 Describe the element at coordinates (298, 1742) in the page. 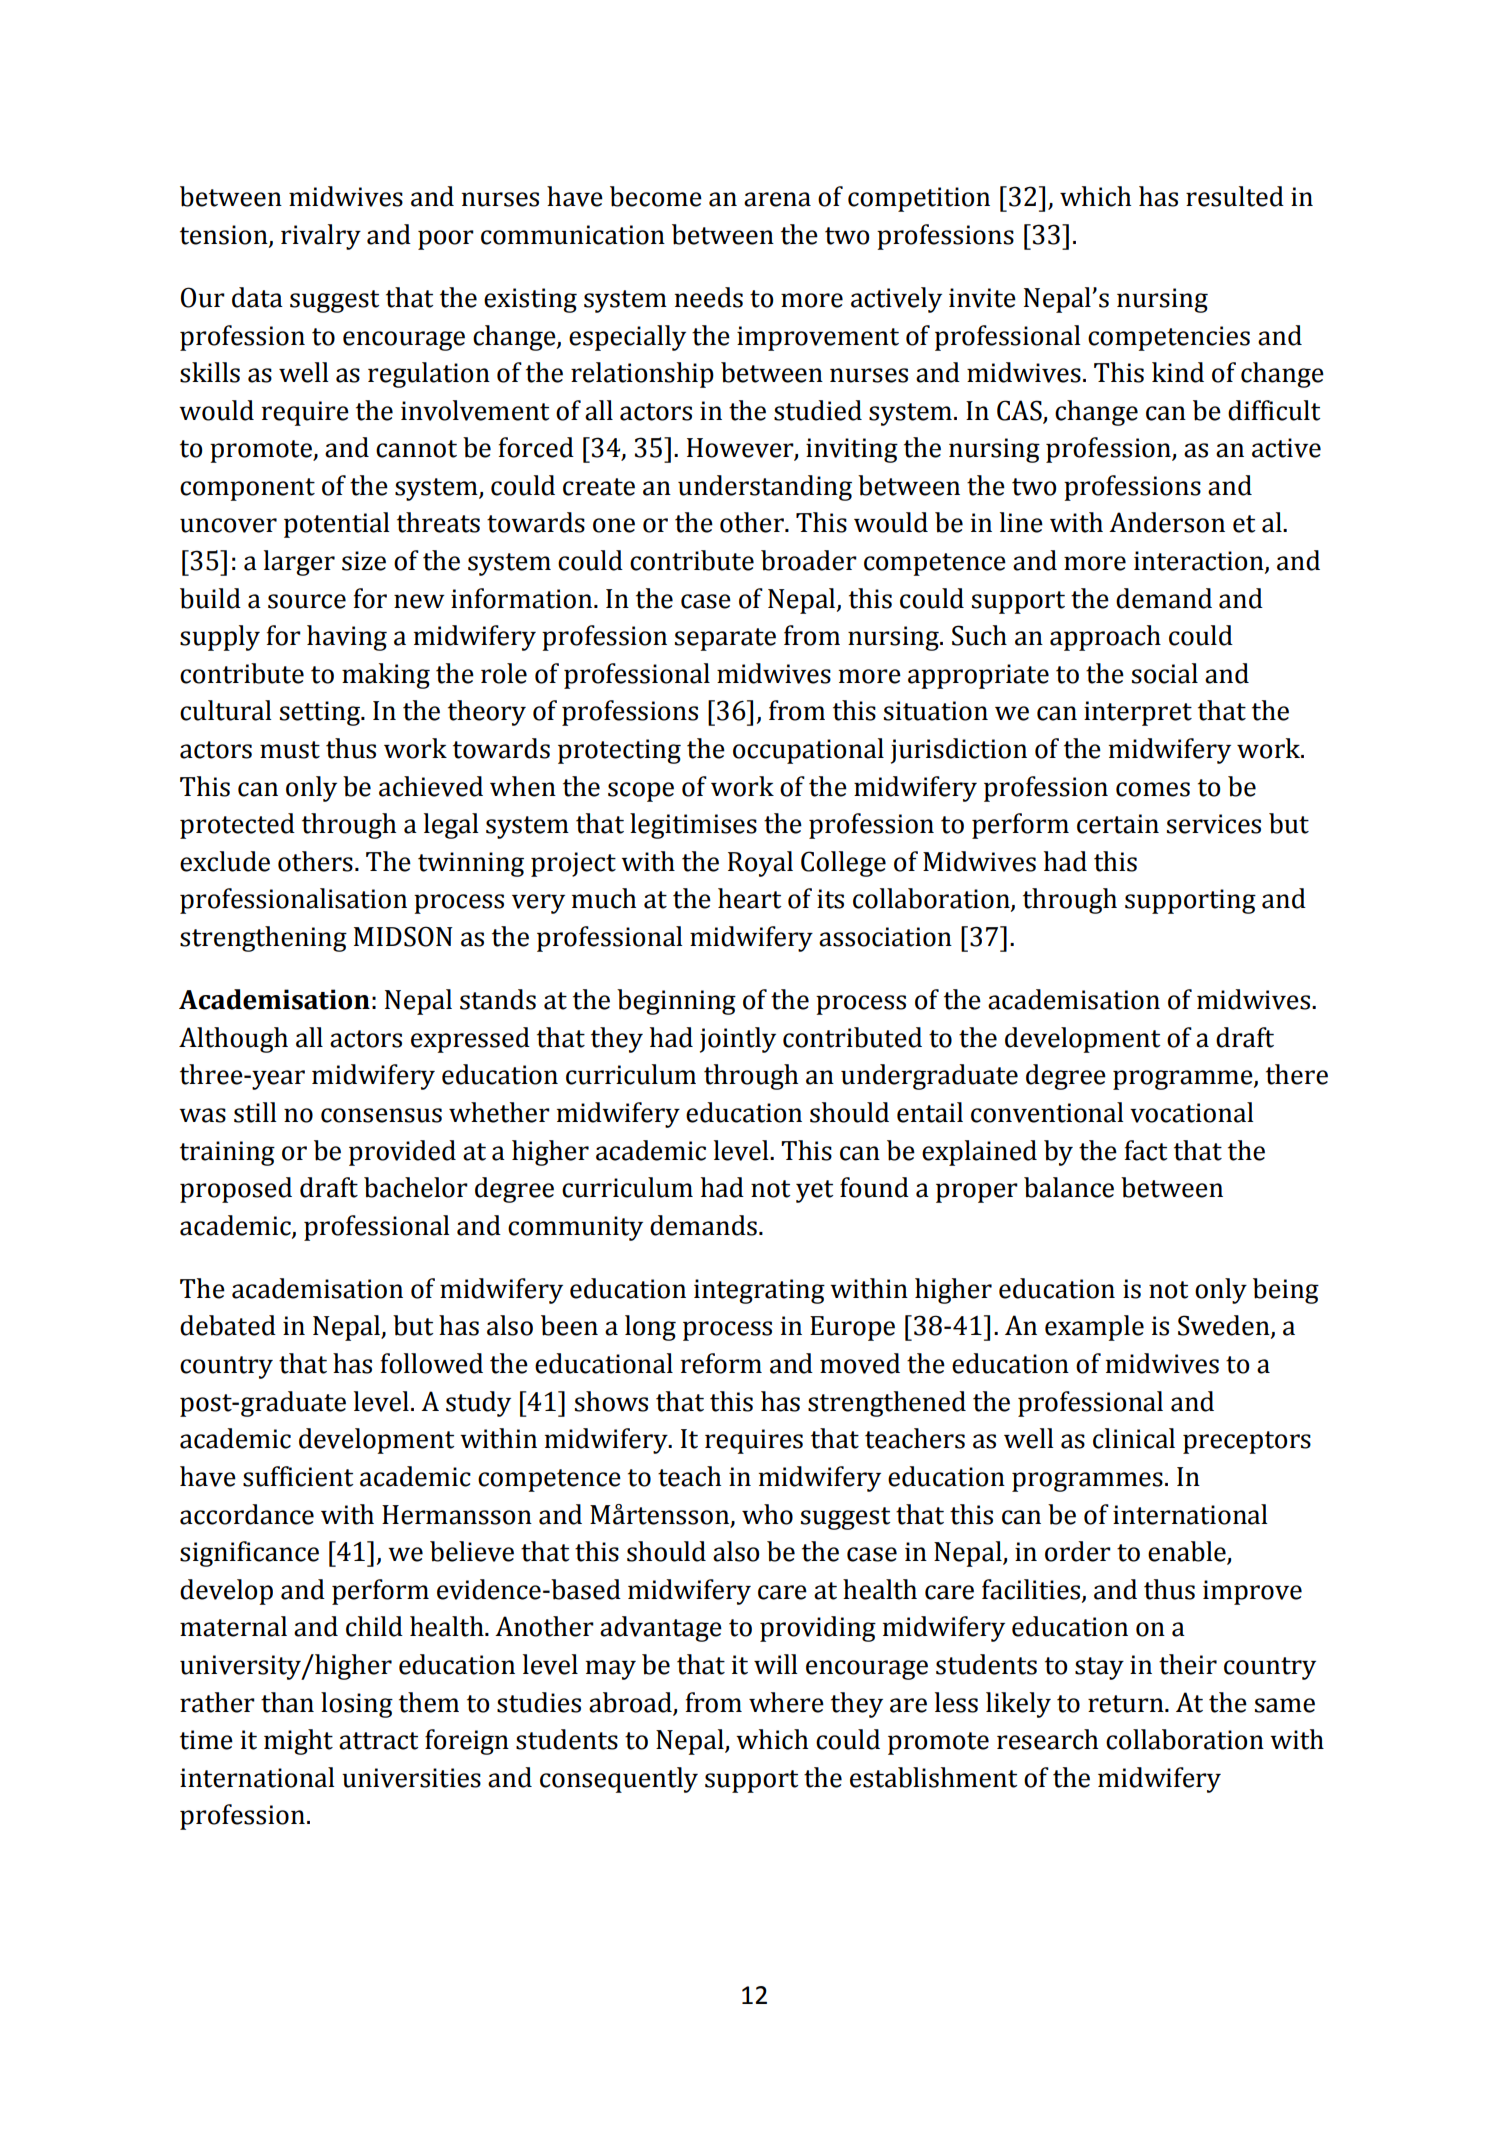

I see `might` at that location.
